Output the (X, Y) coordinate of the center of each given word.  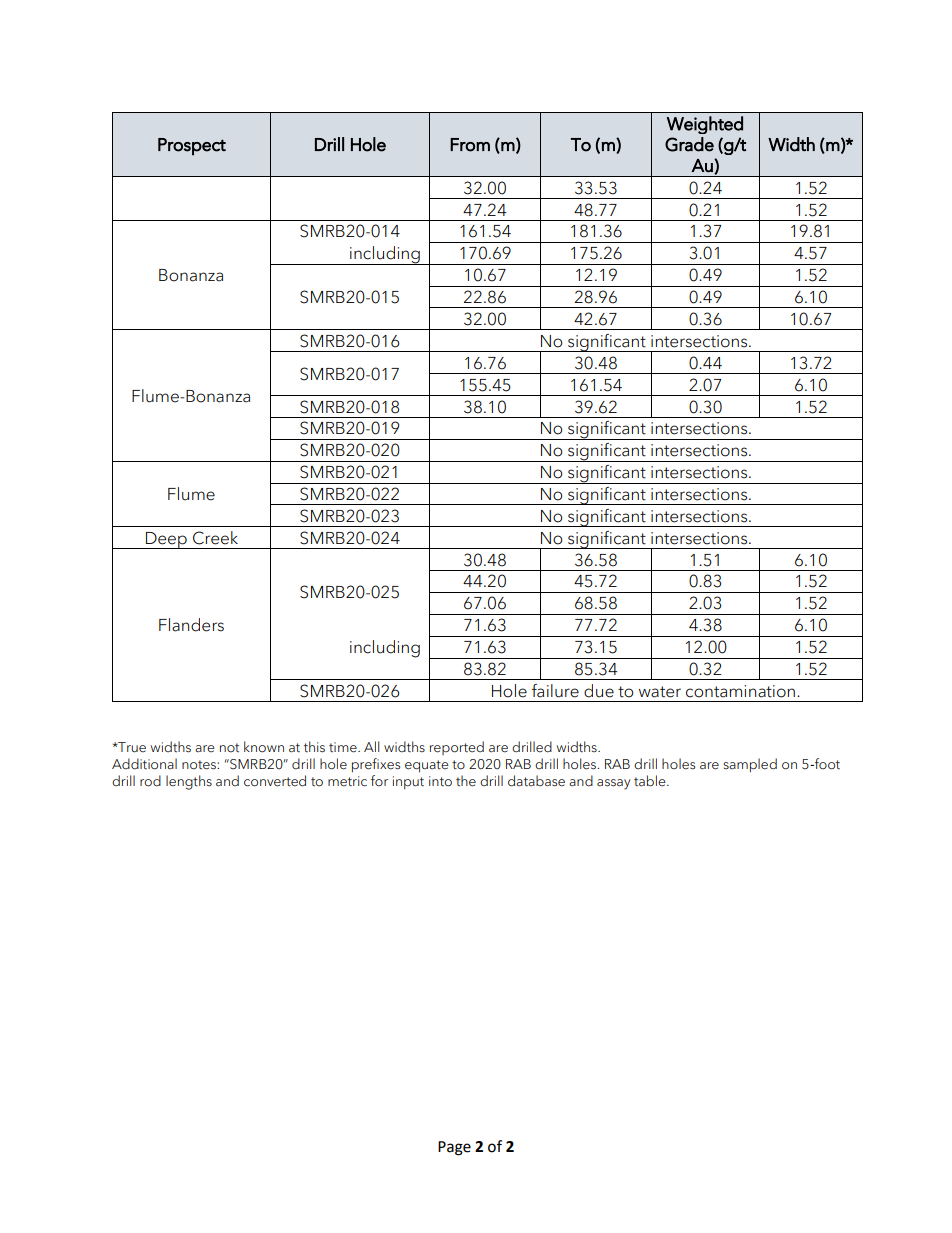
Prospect (192, 147)
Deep (166, 540)
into (440, 781)
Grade (689, 144)
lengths (189, 782)
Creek (215, 538)
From (470, 145)
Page (454, 1148)
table (651, 781)
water (660, 692)
